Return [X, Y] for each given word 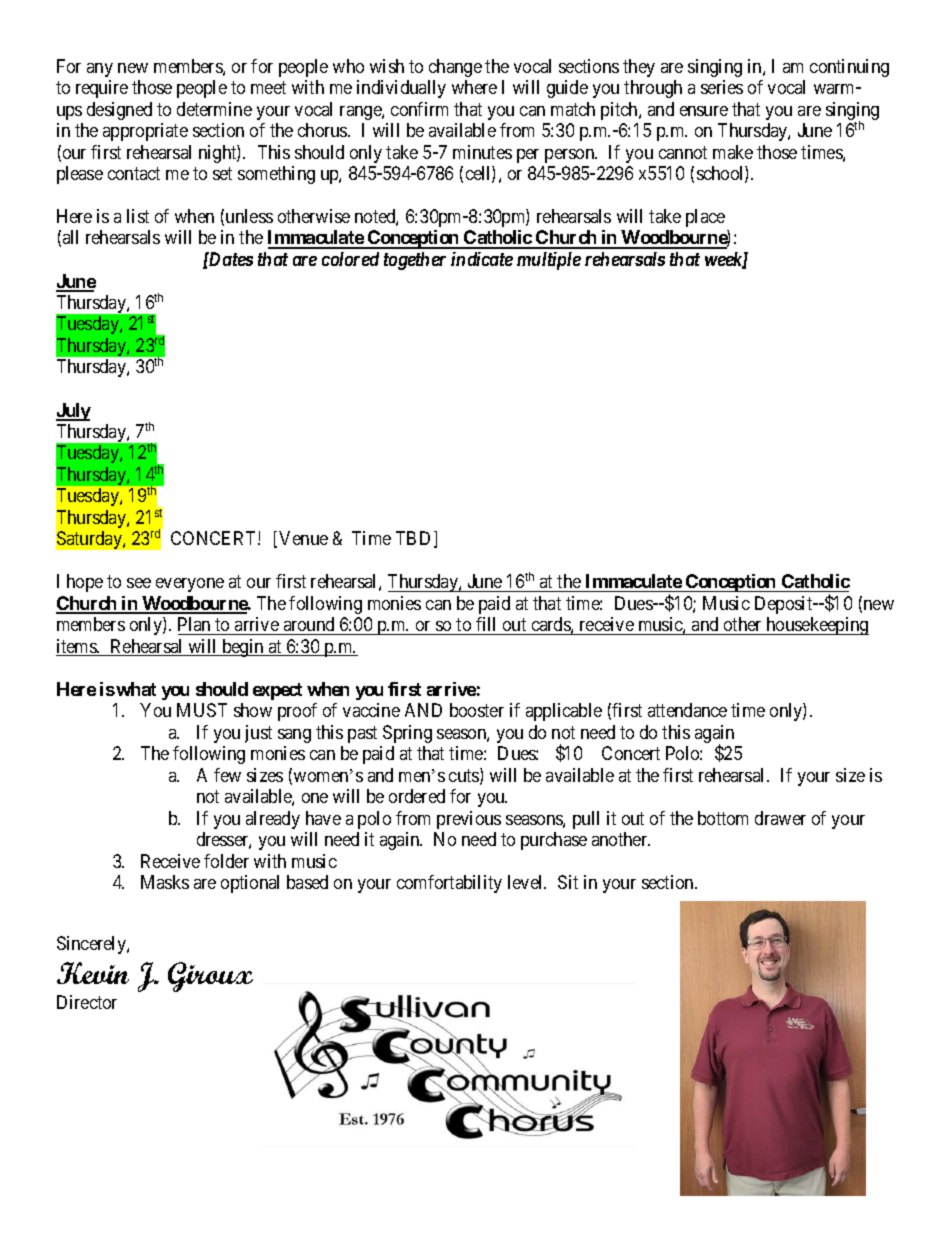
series [722, 87]
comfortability [449, 884]
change [455, 68]
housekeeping [816, 626]
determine [214, 109]
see [139, 583]
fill [485, 624]
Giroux [210, 977]
